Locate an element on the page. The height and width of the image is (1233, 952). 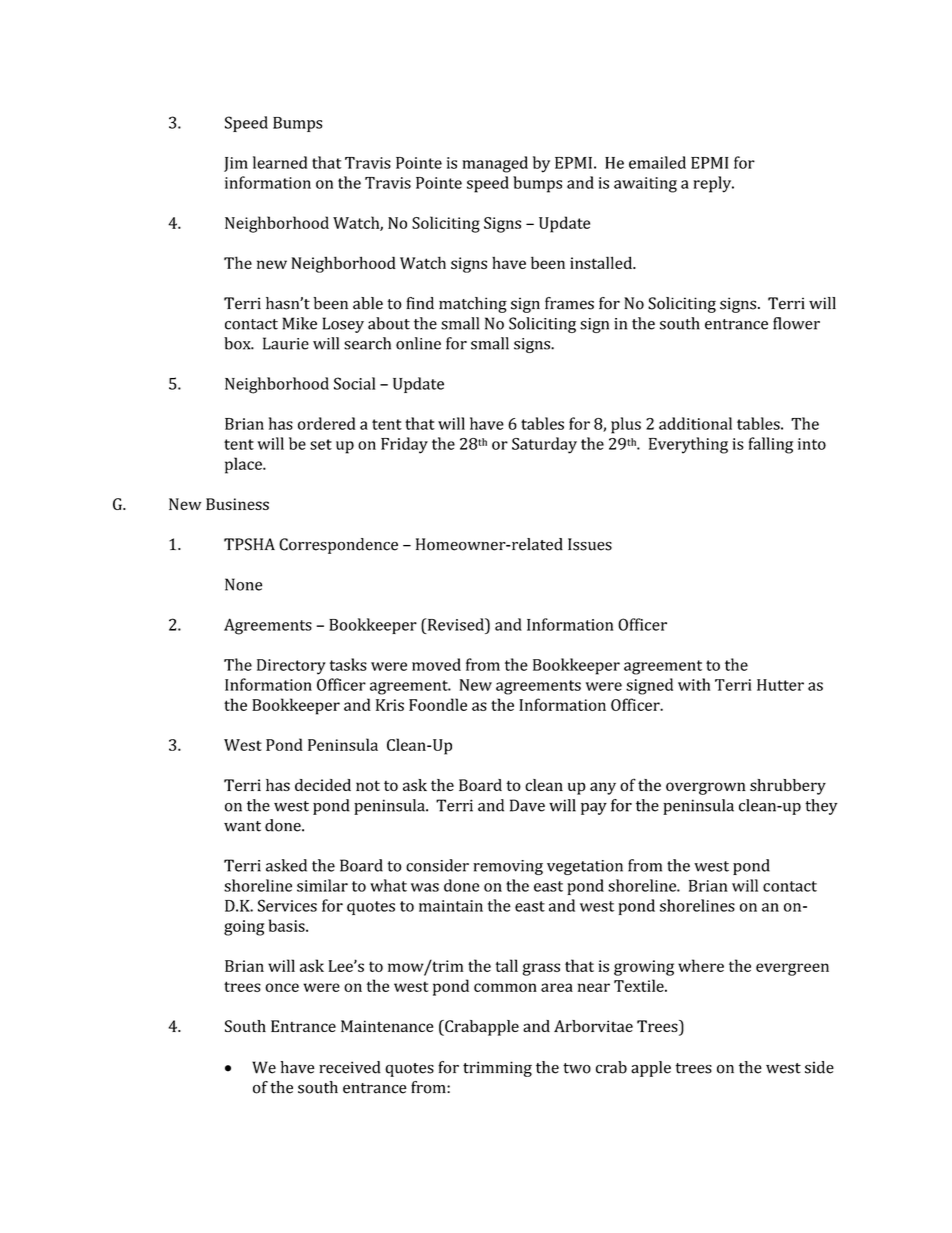
reply is located at coordinates (713, 184).
